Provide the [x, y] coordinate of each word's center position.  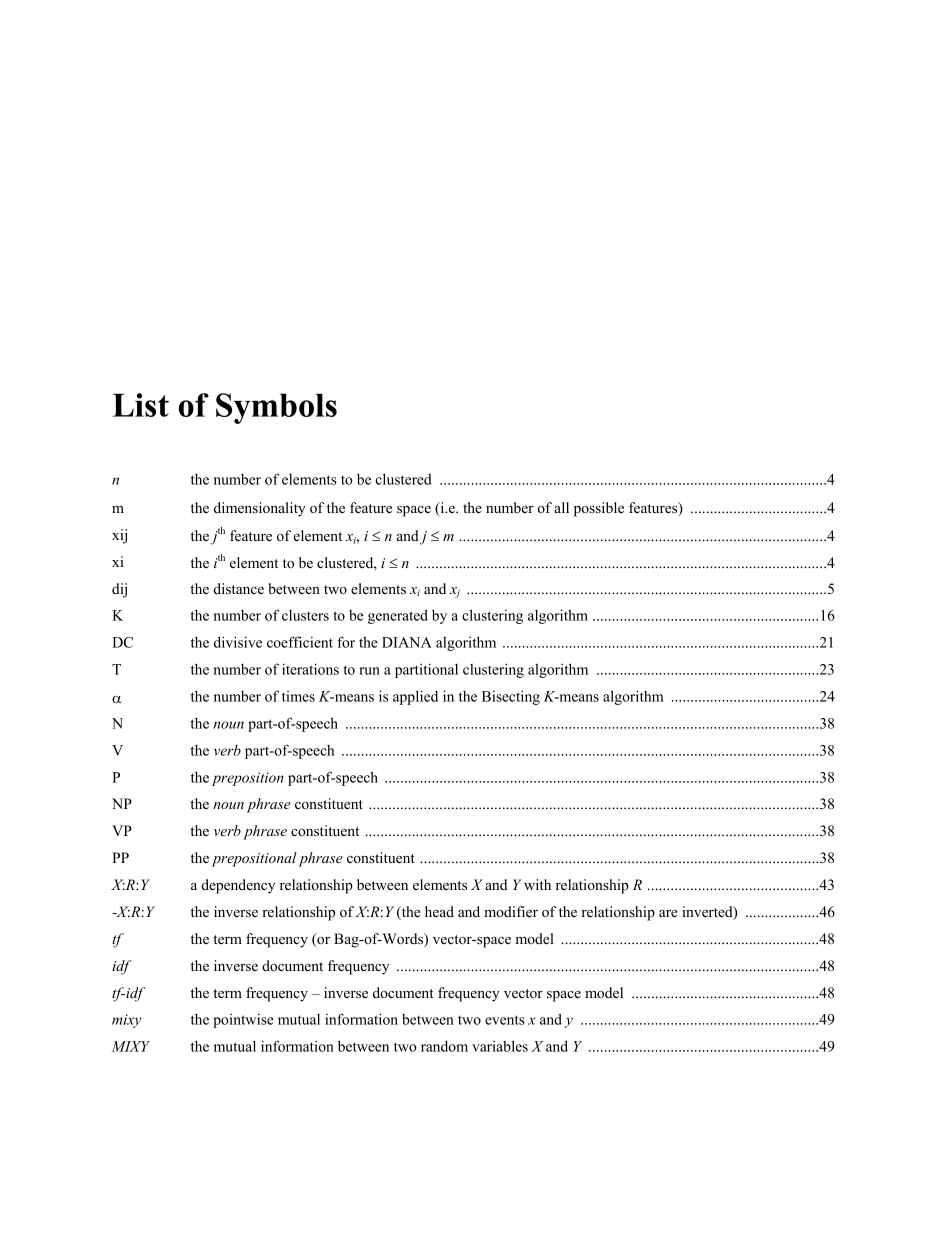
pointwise [243, 1020]
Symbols [276, 408]
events [505, 1020]
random [444, 1046]
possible [599, 509]
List [141, 405]
